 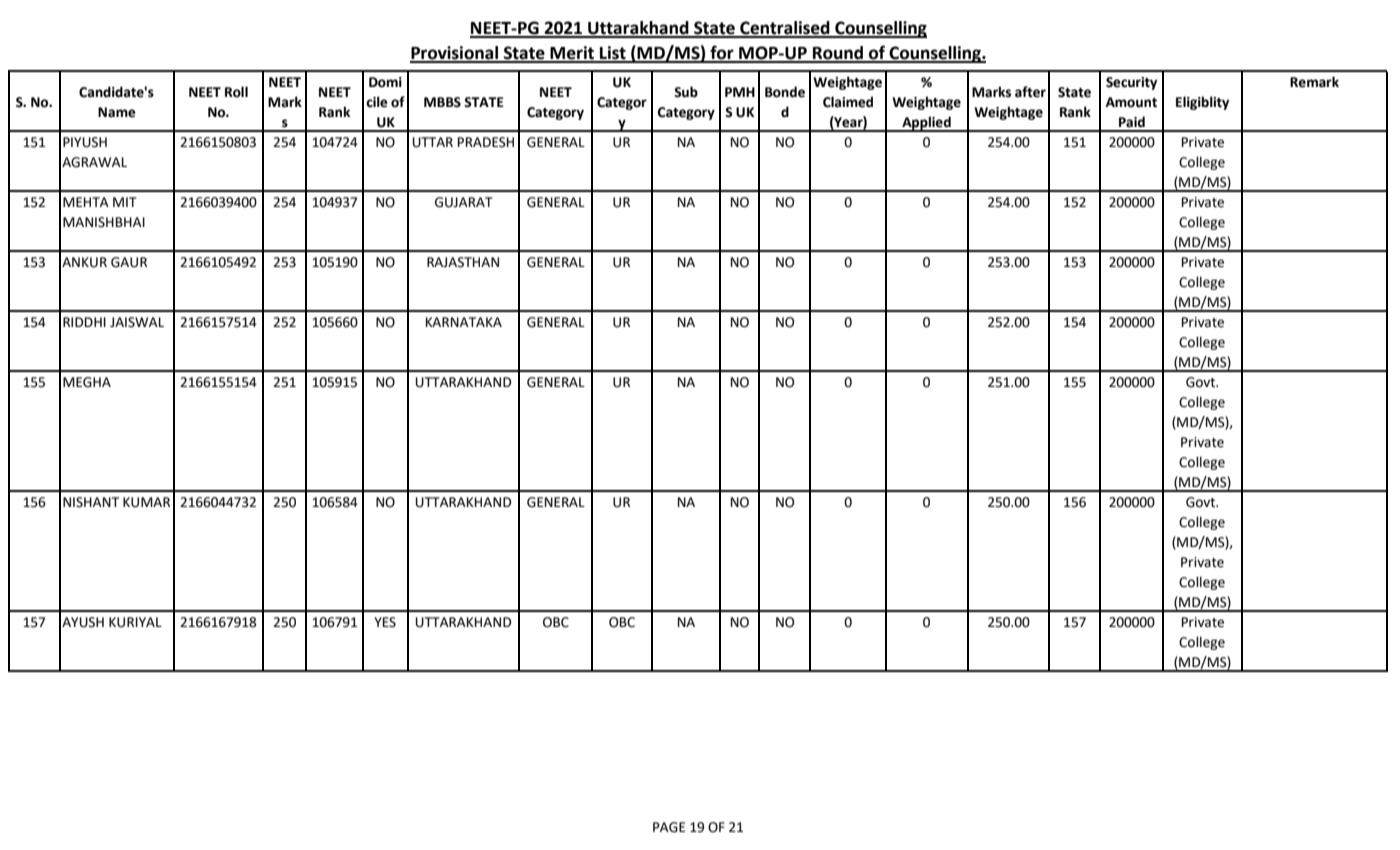 What do you see at coordinates (146, 502) in the screenshot?
I see `KUMAR` at bounding box center [146, 502].
